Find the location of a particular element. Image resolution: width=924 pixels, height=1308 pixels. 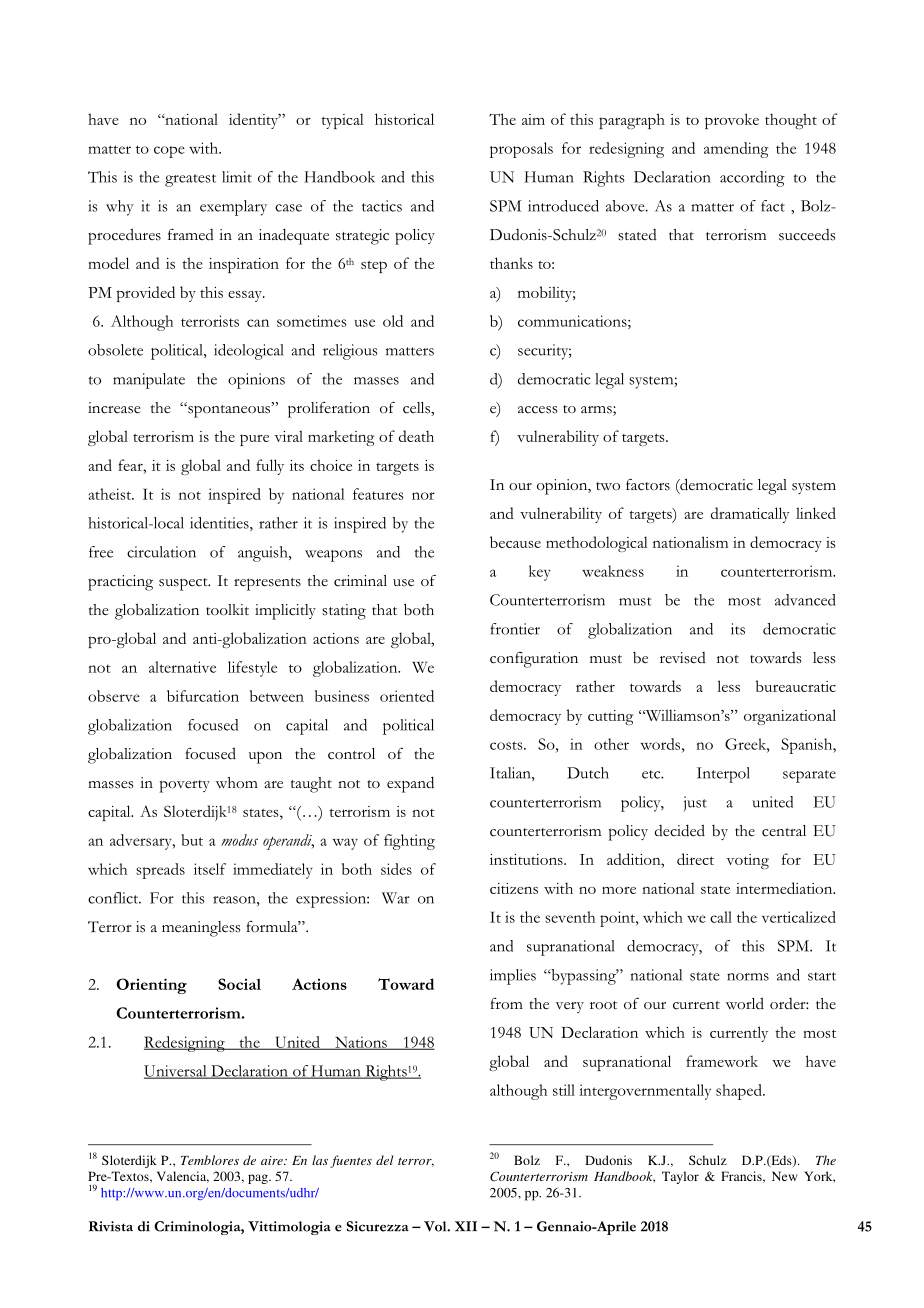

suspect is located at coordinates (184, 584).
